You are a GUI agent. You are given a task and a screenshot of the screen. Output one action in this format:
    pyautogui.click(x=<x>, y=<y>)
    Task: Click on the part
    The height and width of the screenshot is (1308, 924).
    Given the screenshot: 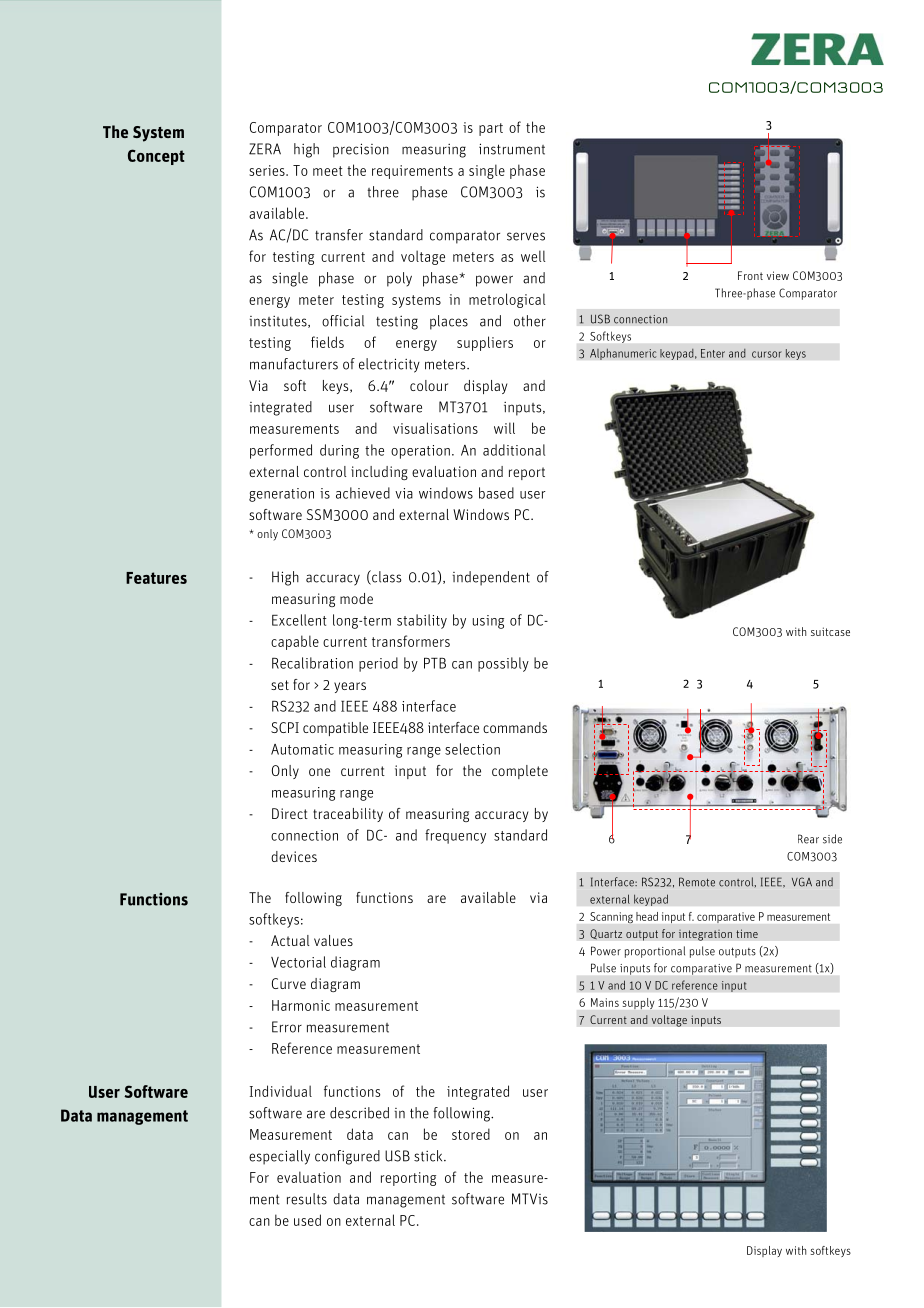 What is the action you would take?
    pyautogui.click(x=491, y=129)
